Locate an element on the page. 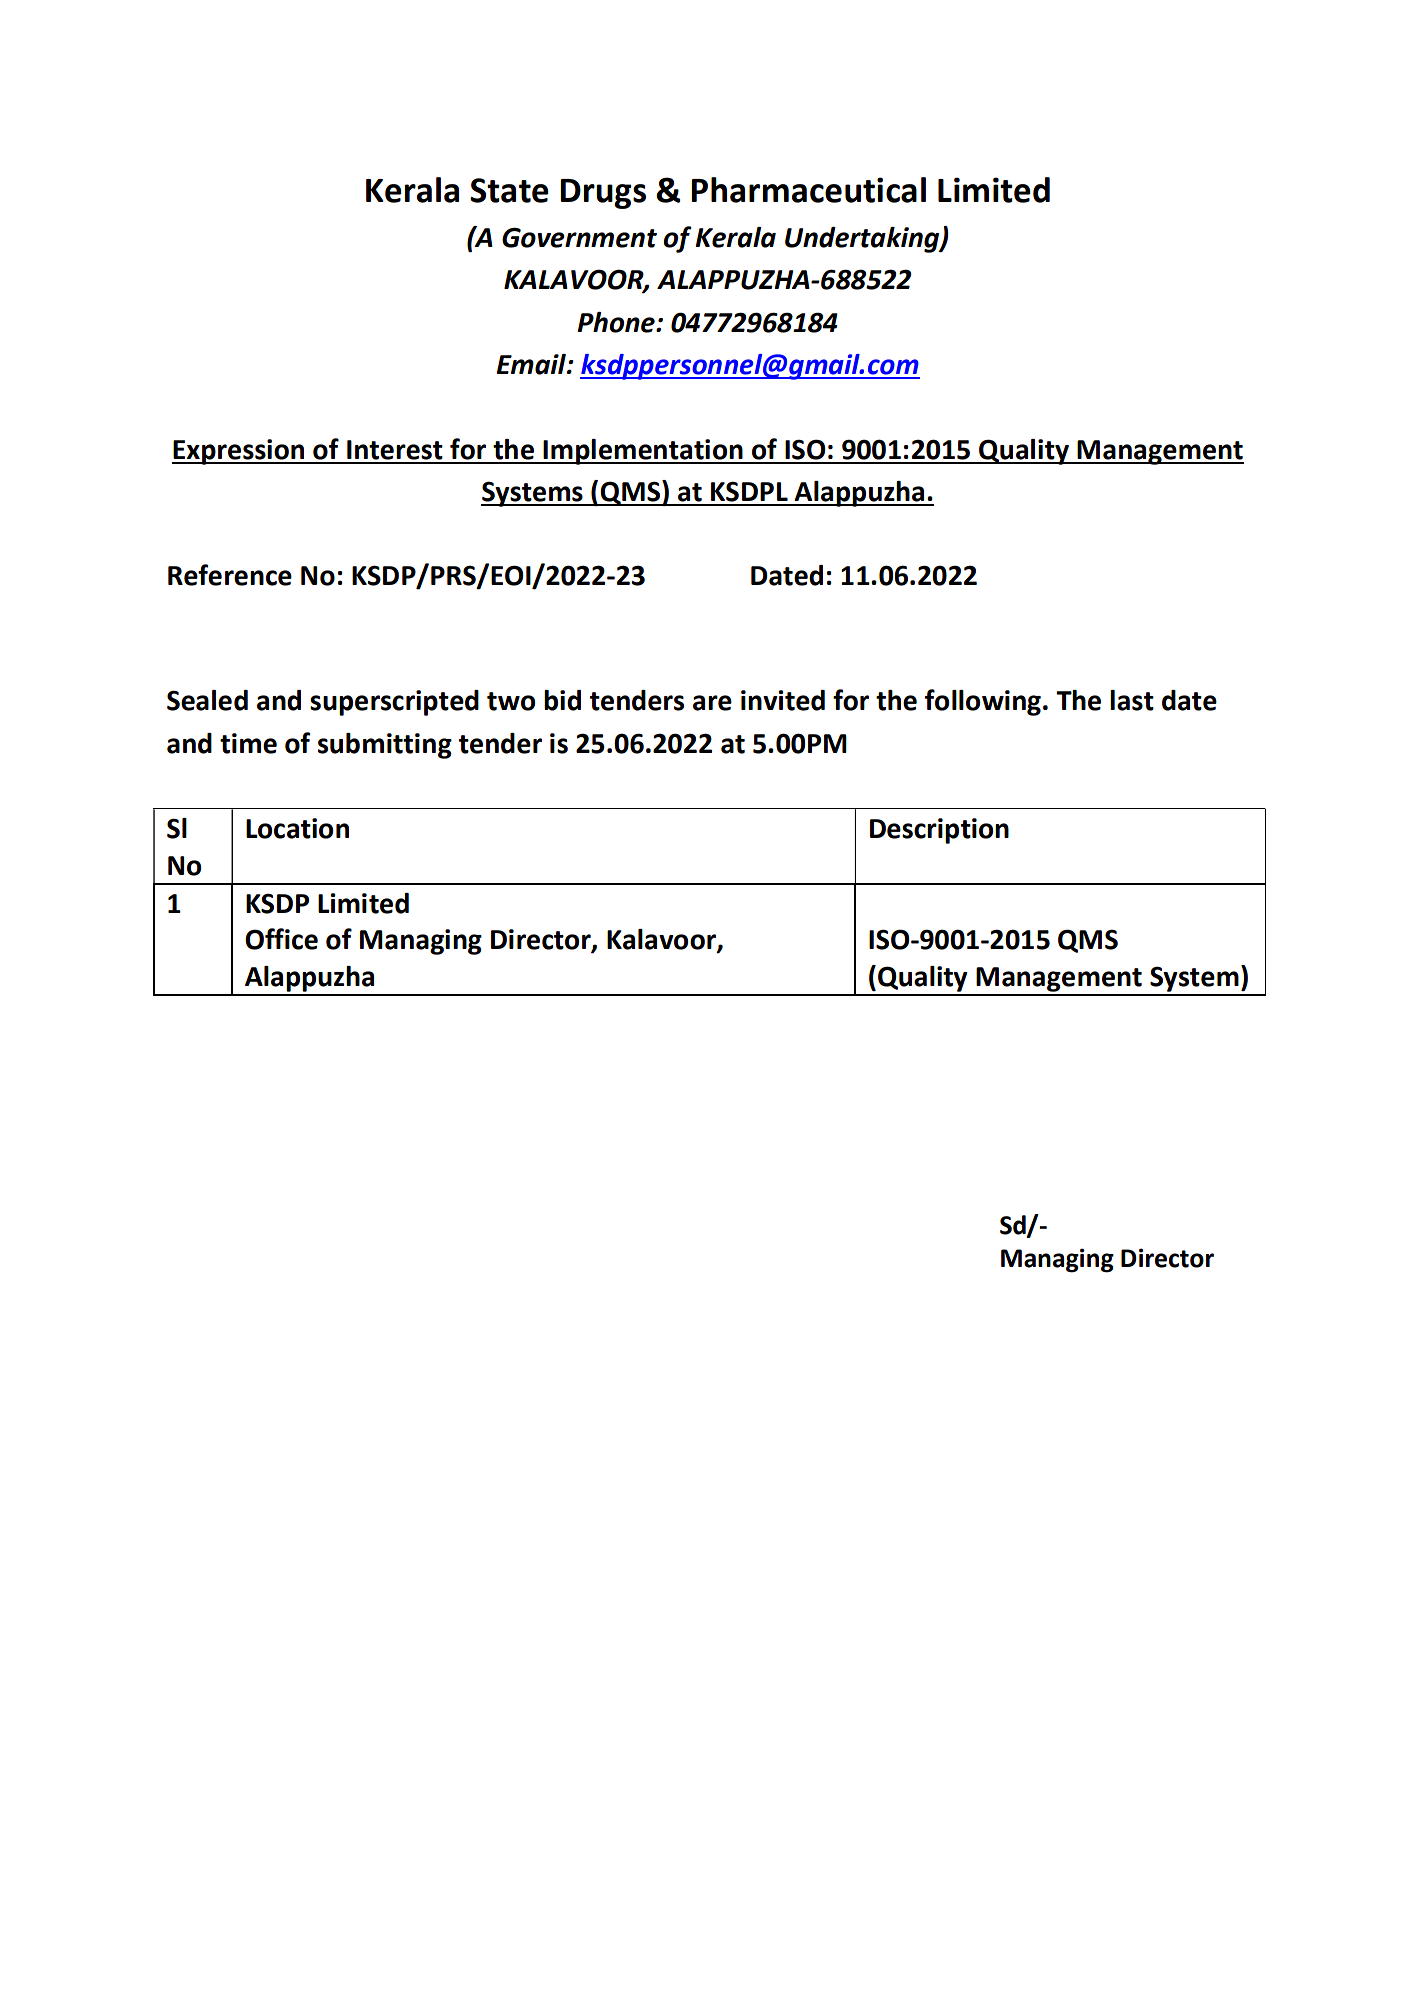 The width and height of the document is (1415, 2001). Description is located at coordinates (939, 831).
